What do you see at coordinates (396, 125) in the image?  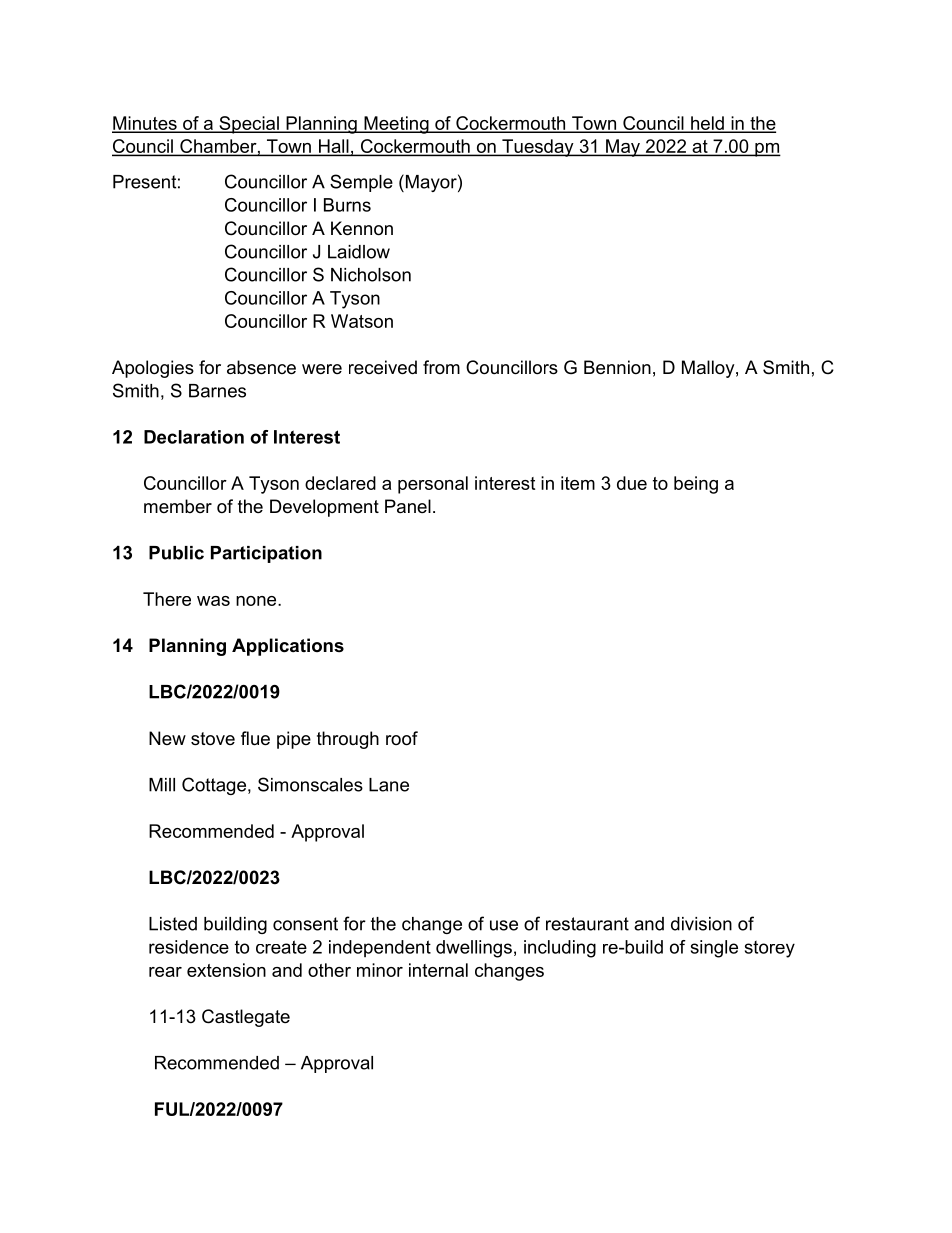 I see `Meeting` at bounding box center [396, 125].
